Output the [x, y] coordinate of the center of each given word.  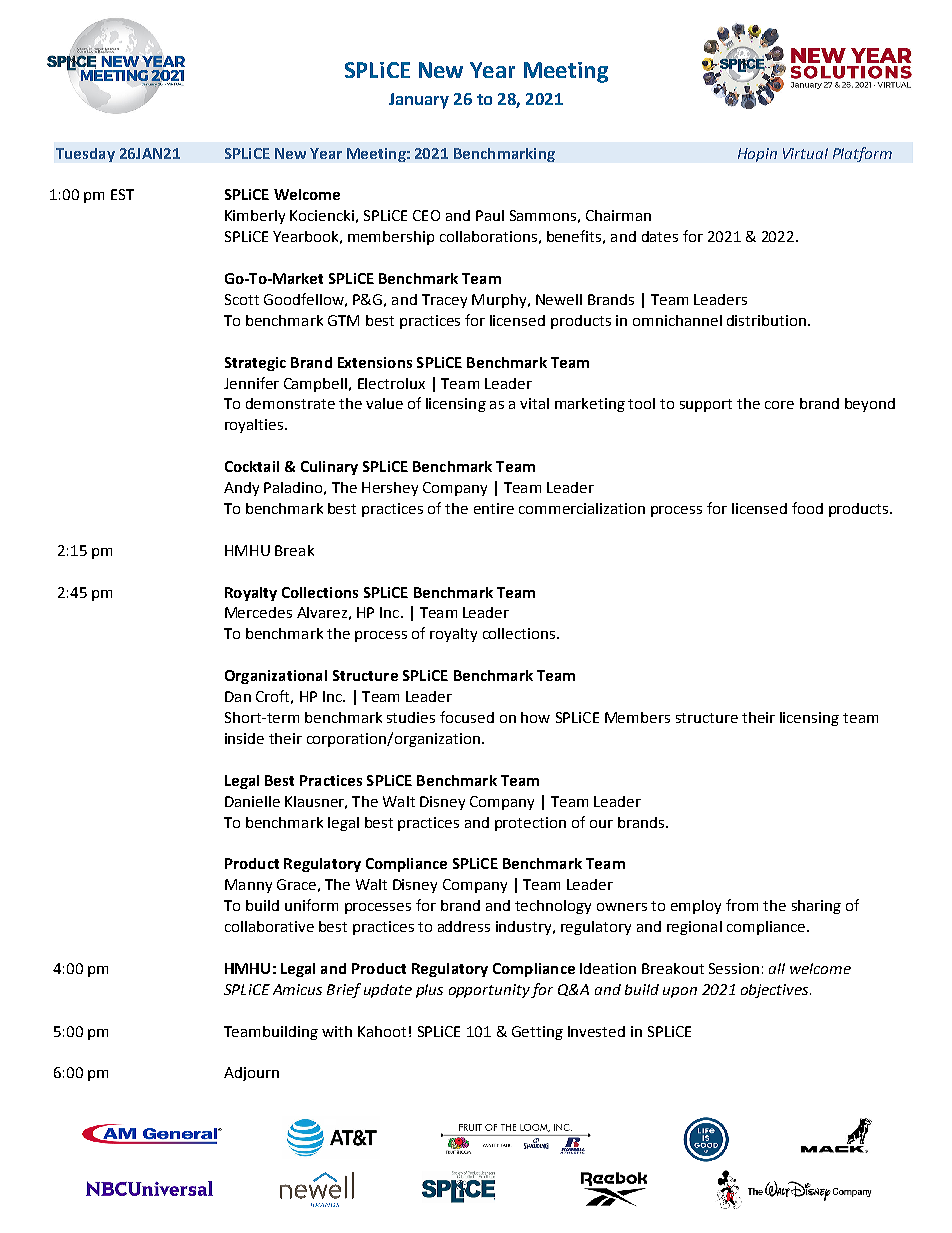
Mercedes [258, 612]
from [742, 905]
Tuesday [85, 155]
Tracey [444, 301]
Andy [241, 489]
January [419, 101]
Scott [242, 299]
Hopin [757, 155]
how [535, 717]
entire [494, 508]
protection [530, 824]
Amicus [297, 989]
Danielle [252, 801]
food [807, 508]
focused [467, 717]
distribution [768, 320]
